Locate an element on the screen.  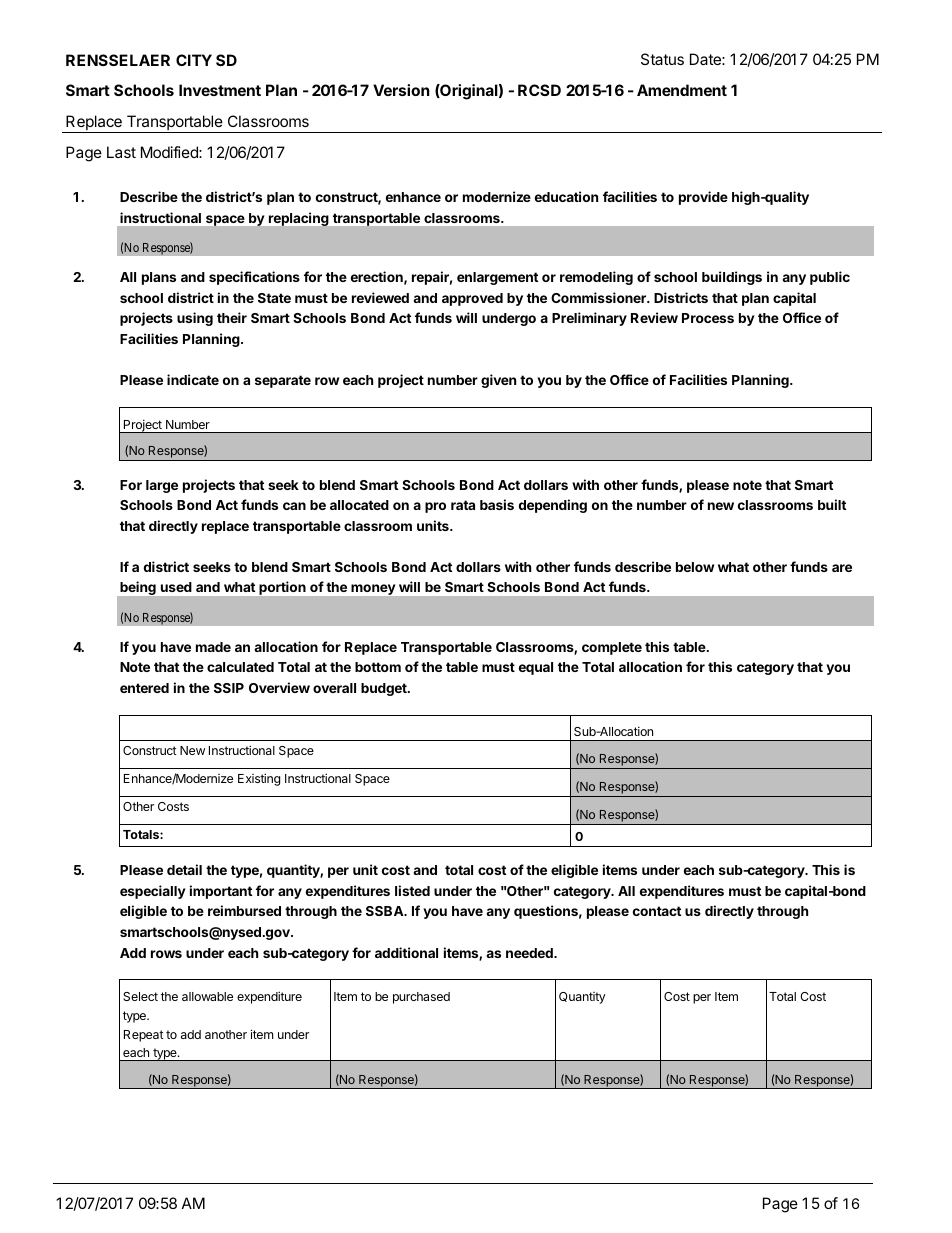
using is located at coordinates (195, 319).
